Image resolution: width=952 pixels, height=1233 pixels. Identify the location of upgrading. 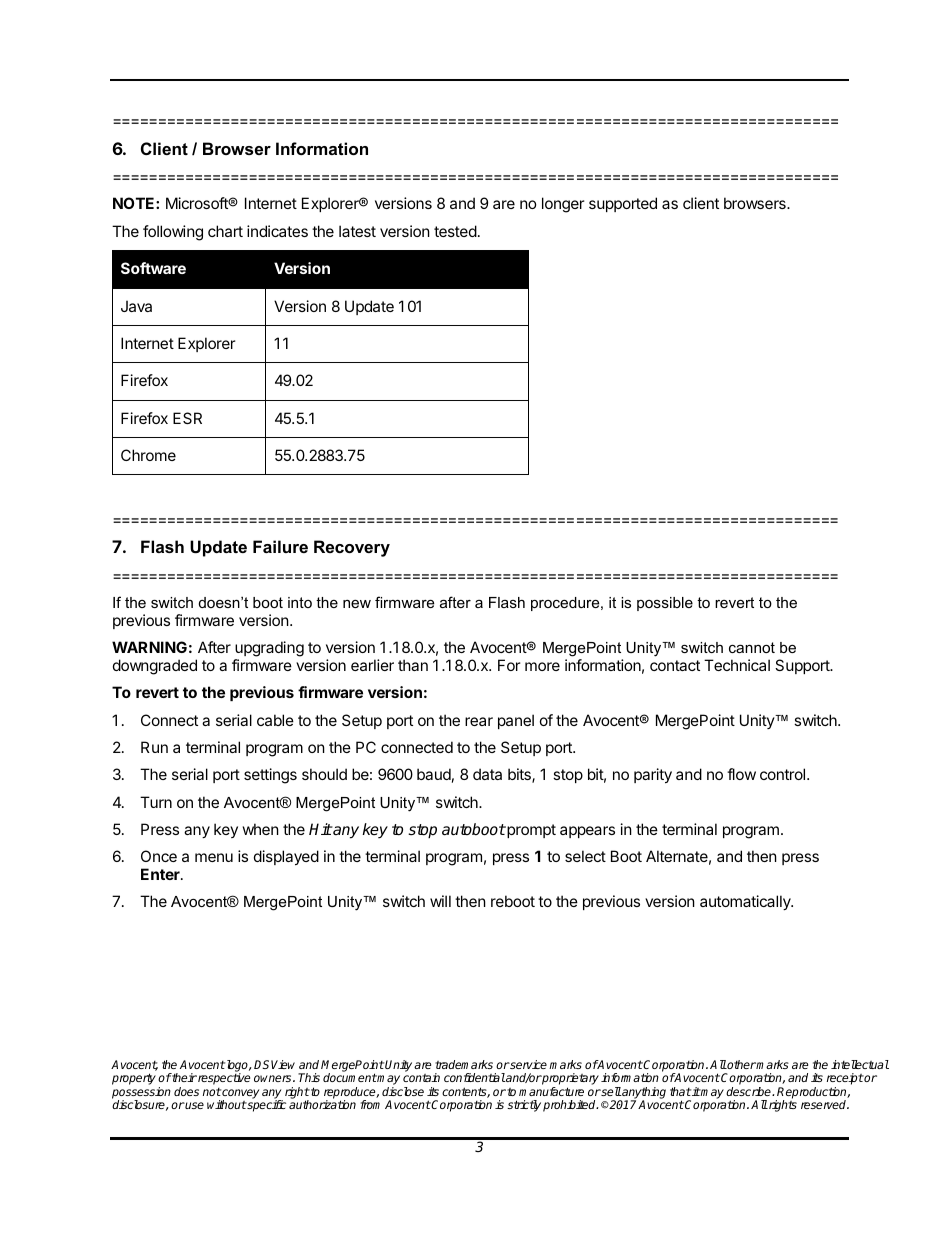
(269, 650).
